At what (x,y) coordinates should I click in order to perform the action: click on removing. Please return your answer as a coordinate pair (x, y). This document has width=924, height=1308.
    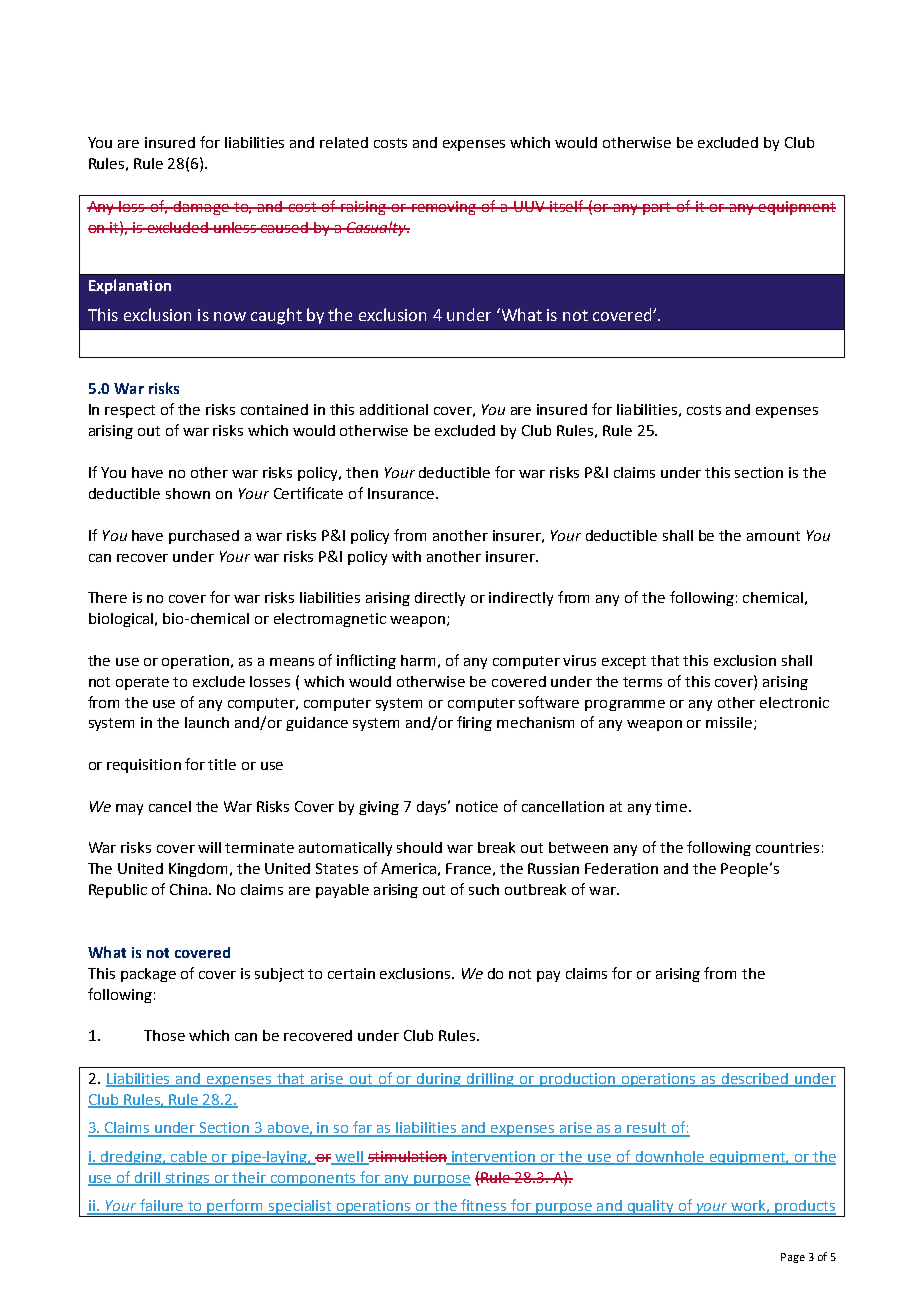
    Looking at the image, I should click on (444, 208).
